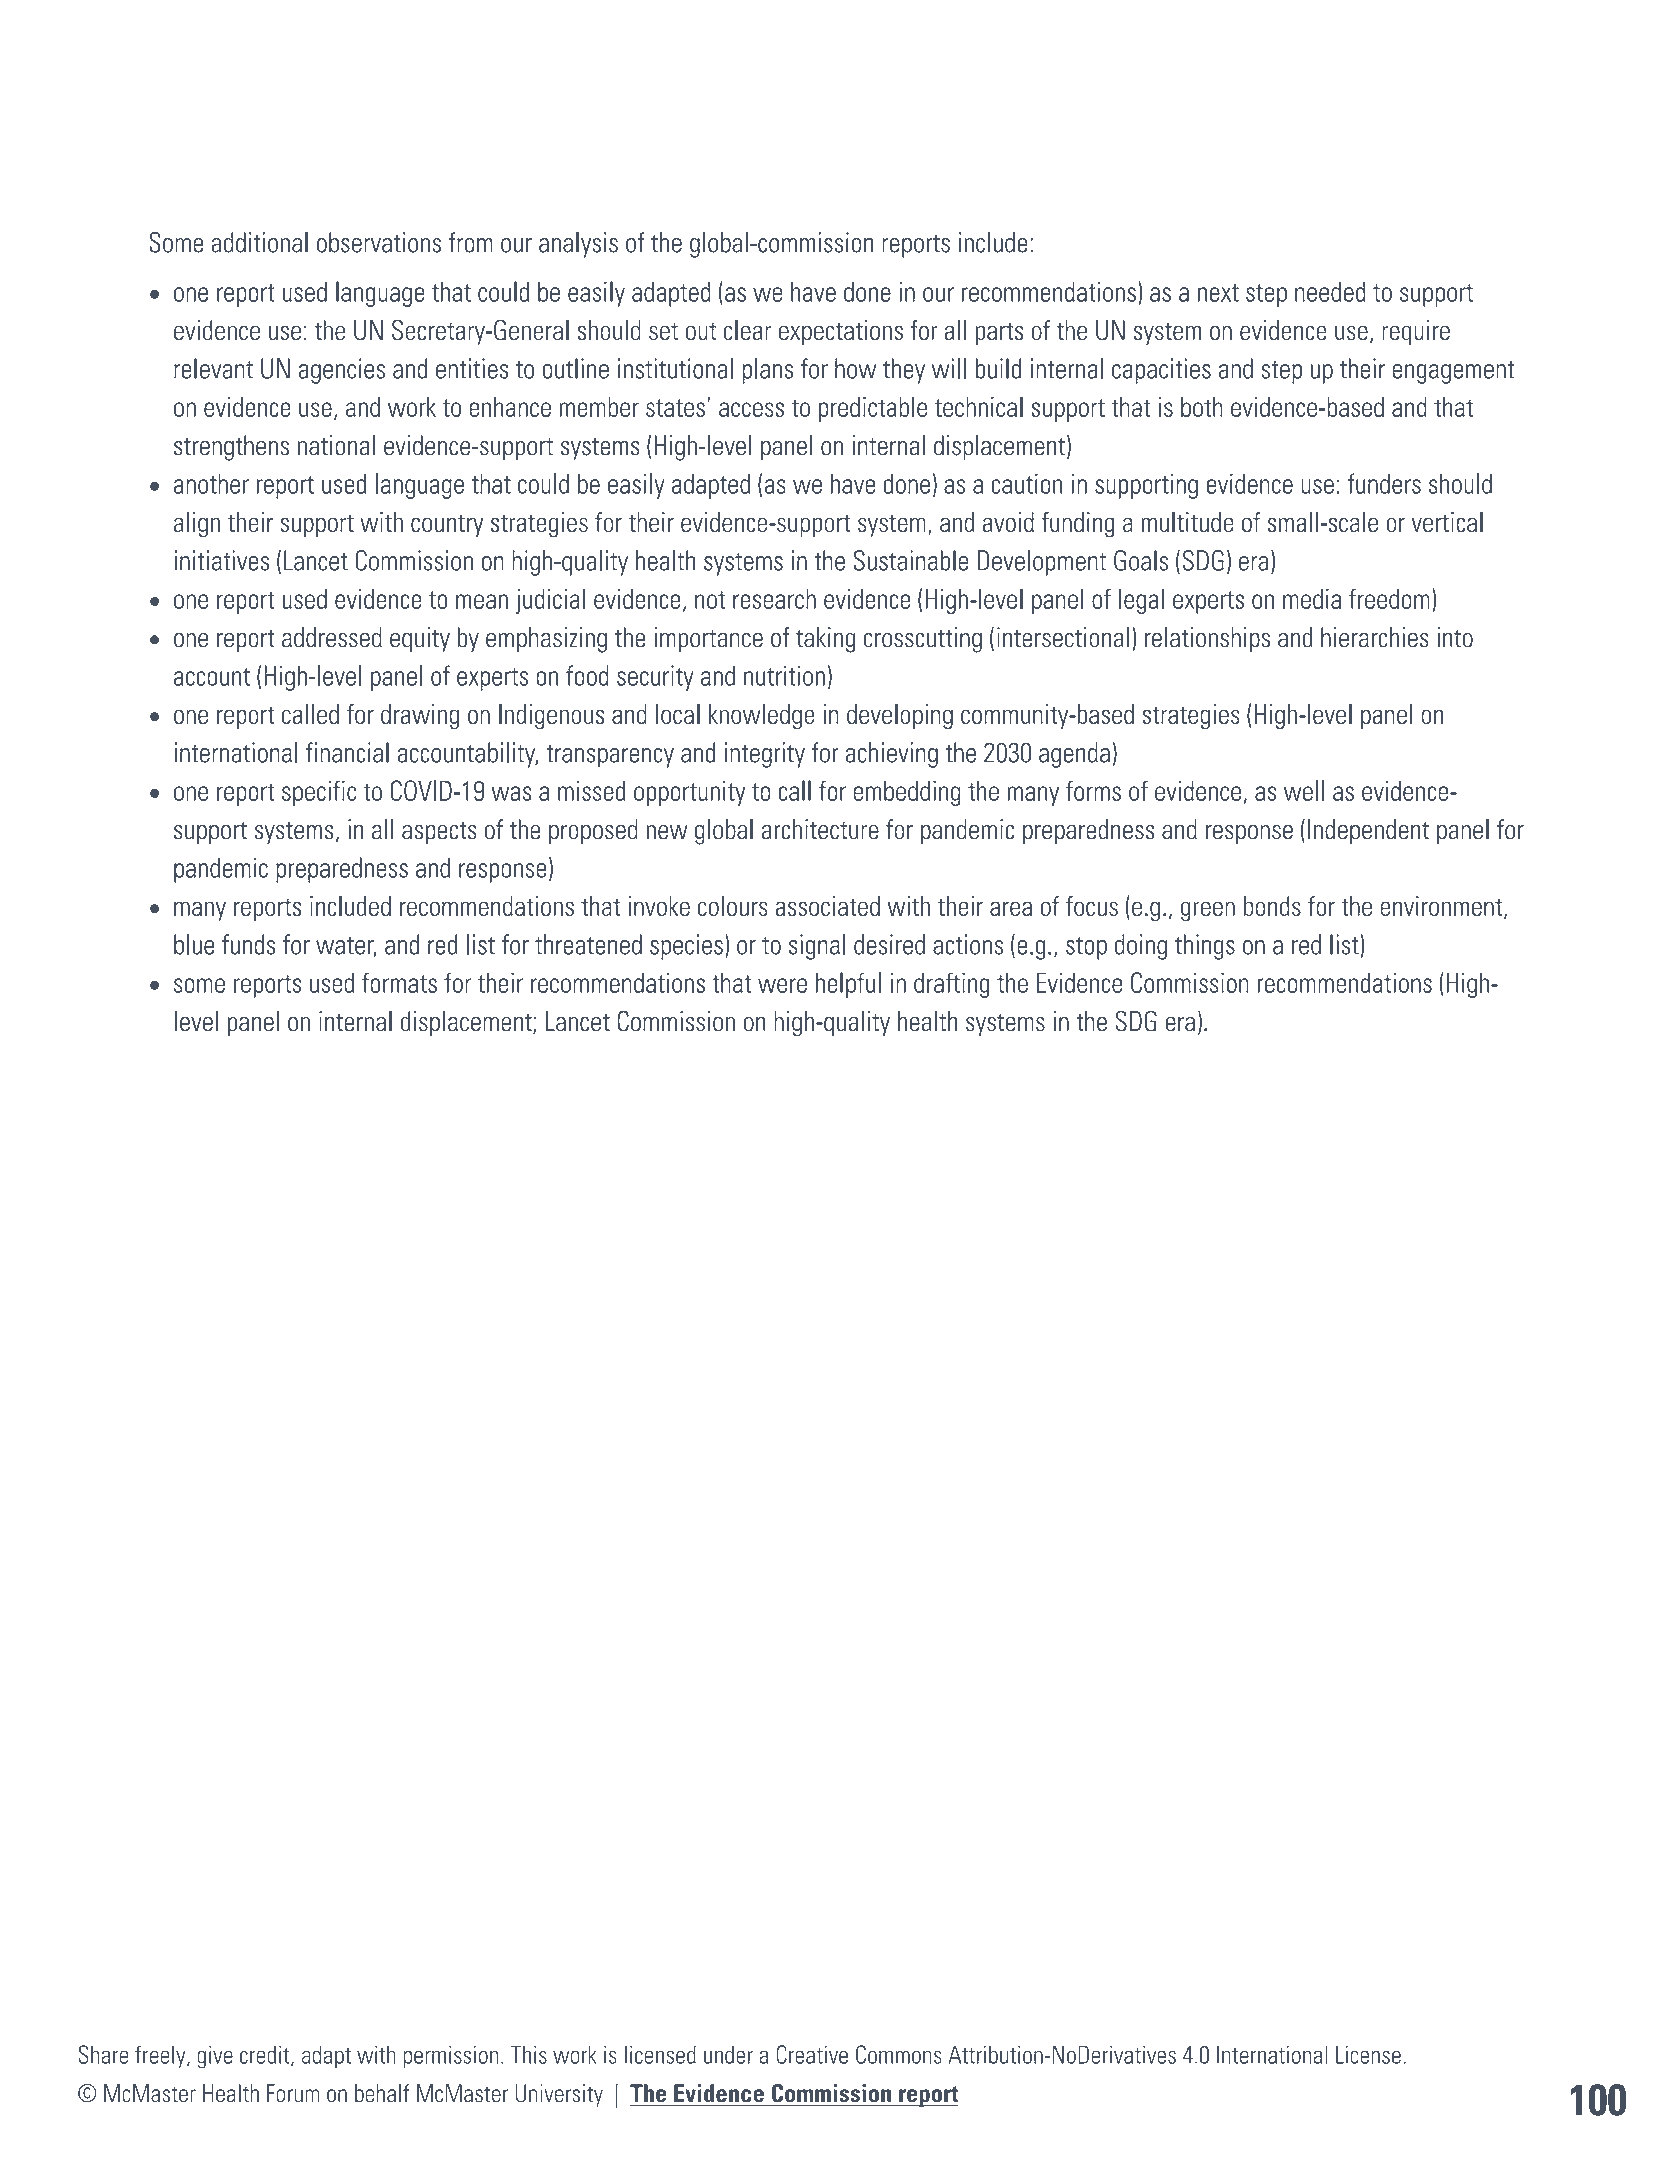 The height and width of the screenshot is (2172, 1679). What do you see at coordinates (812, 2054) in the screenshot?
I see `Creative` at bounding box center [812, 2054].
